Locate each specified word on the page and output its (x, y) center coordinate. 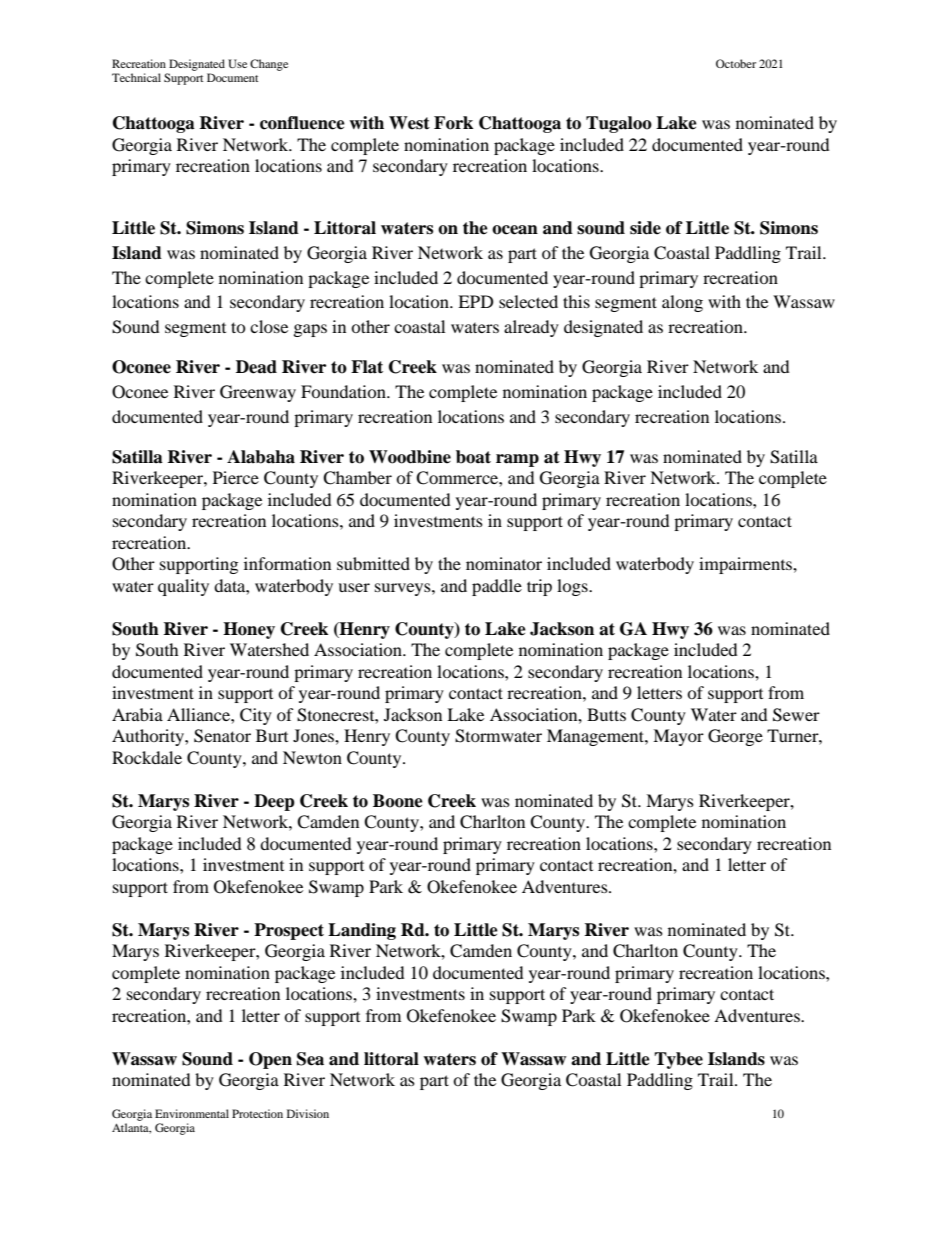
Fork (453, 123)
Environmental (192, 1113)
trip (539, 587)
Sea (310, 1059)
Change (269, 65)
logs (573, 587)
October (736, 63)
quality (183, 587)
